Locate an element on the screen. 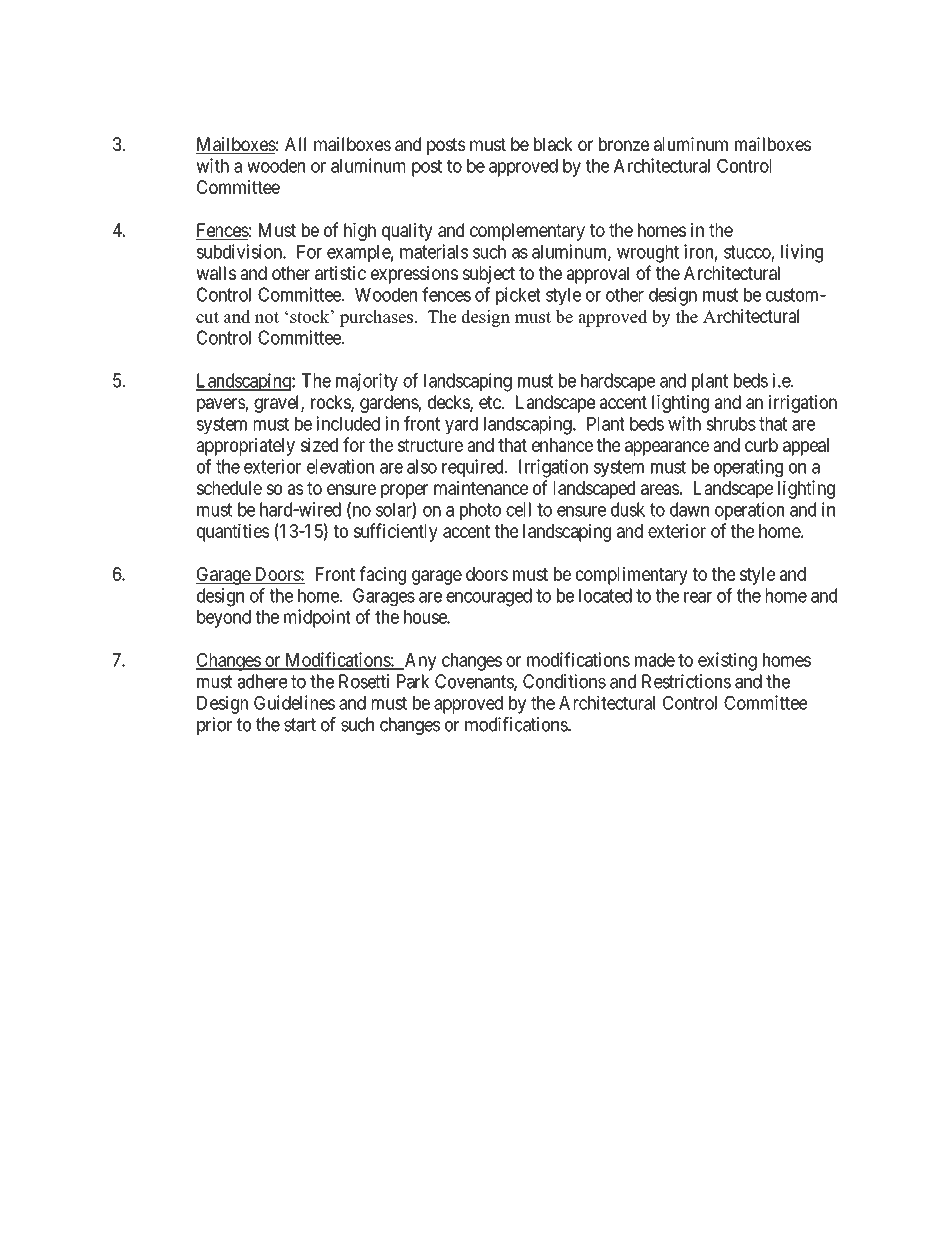 Image resolution: width=952 pixels, height=1233 pixels. bronze is located at coordinates (624, 144).
